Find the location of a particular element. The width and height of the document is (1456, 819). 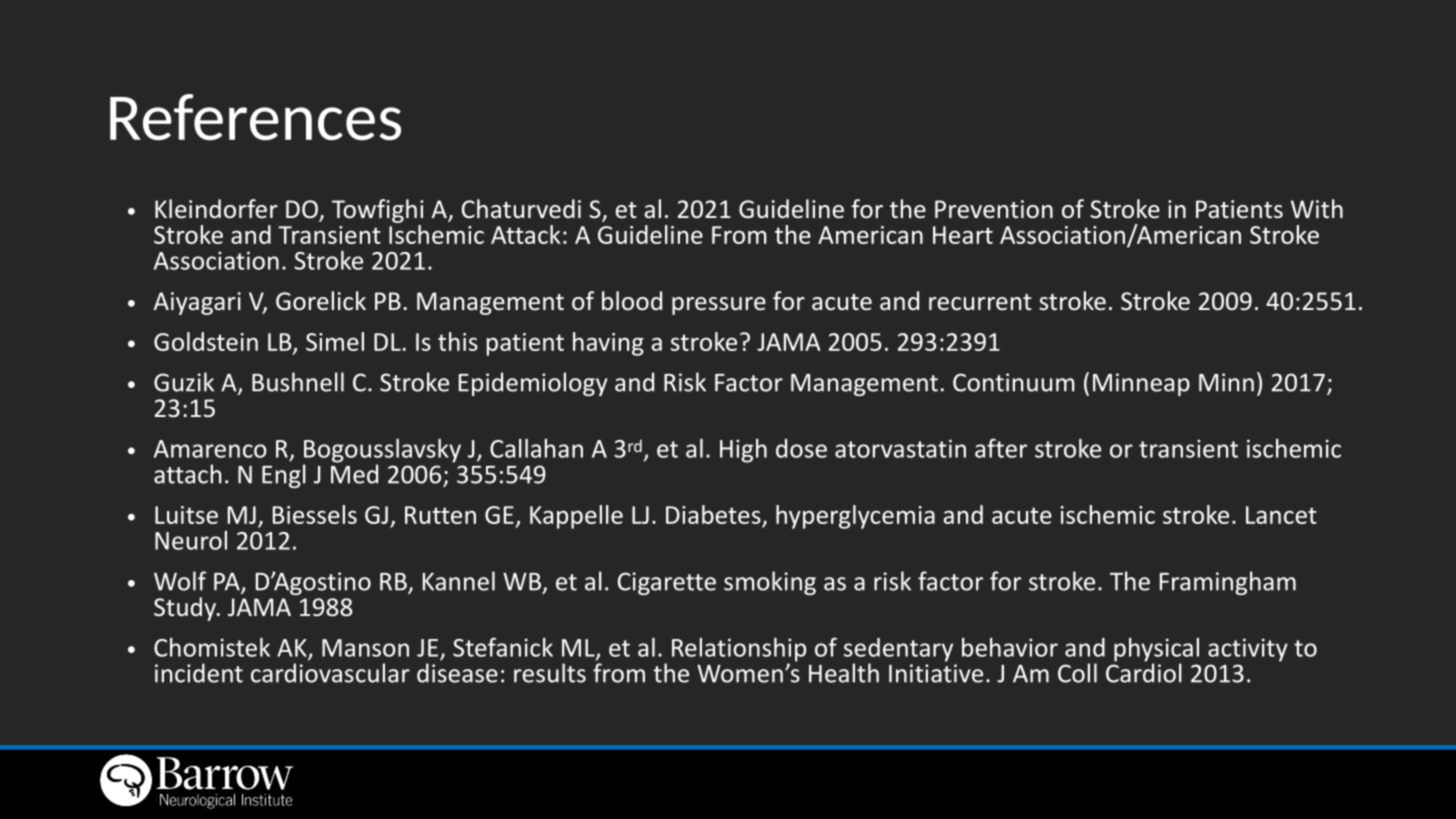

Attack is located at coordinates (526, 234).
